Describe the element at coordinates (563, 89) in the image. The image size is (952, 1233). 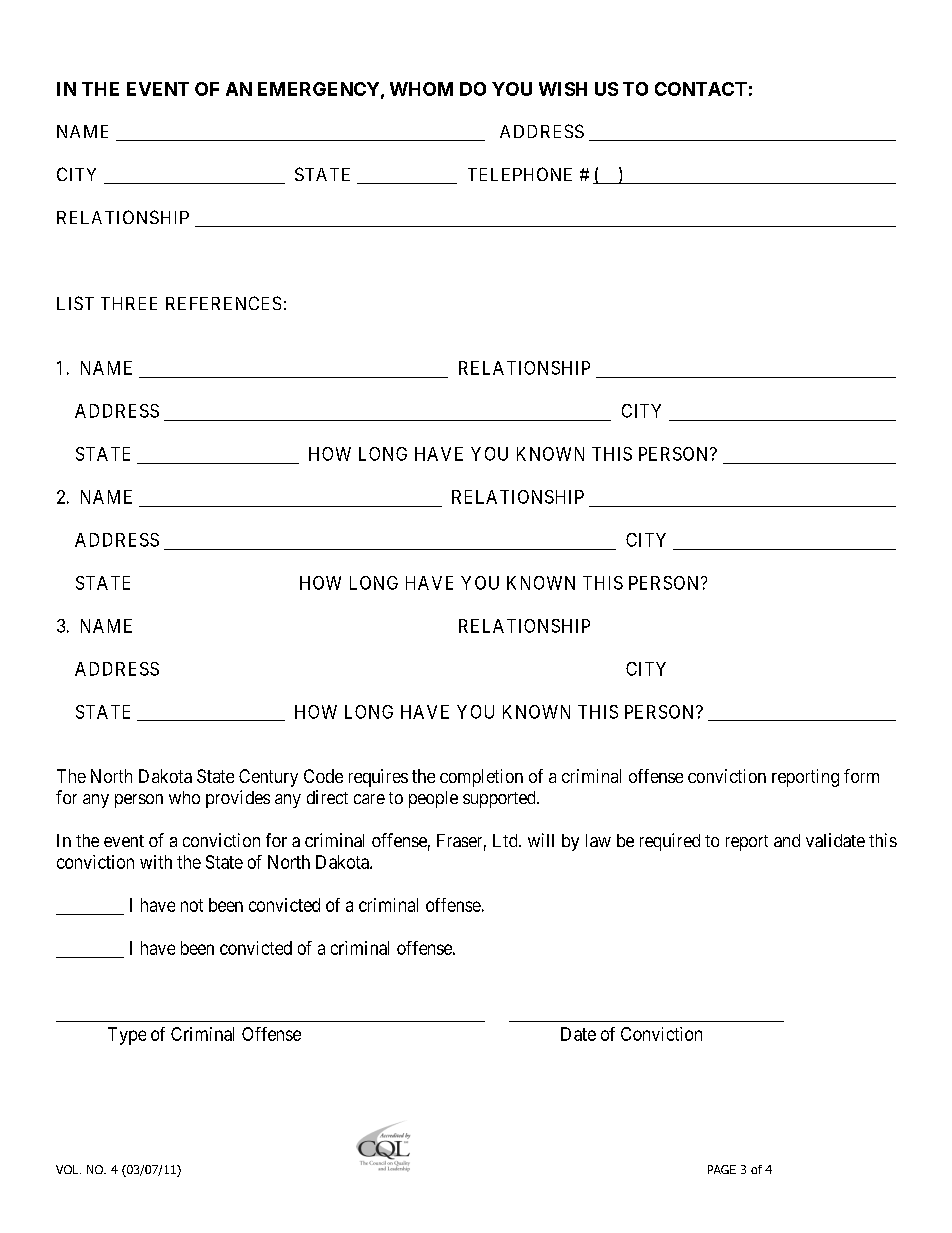
I see `WISH` at that location.
